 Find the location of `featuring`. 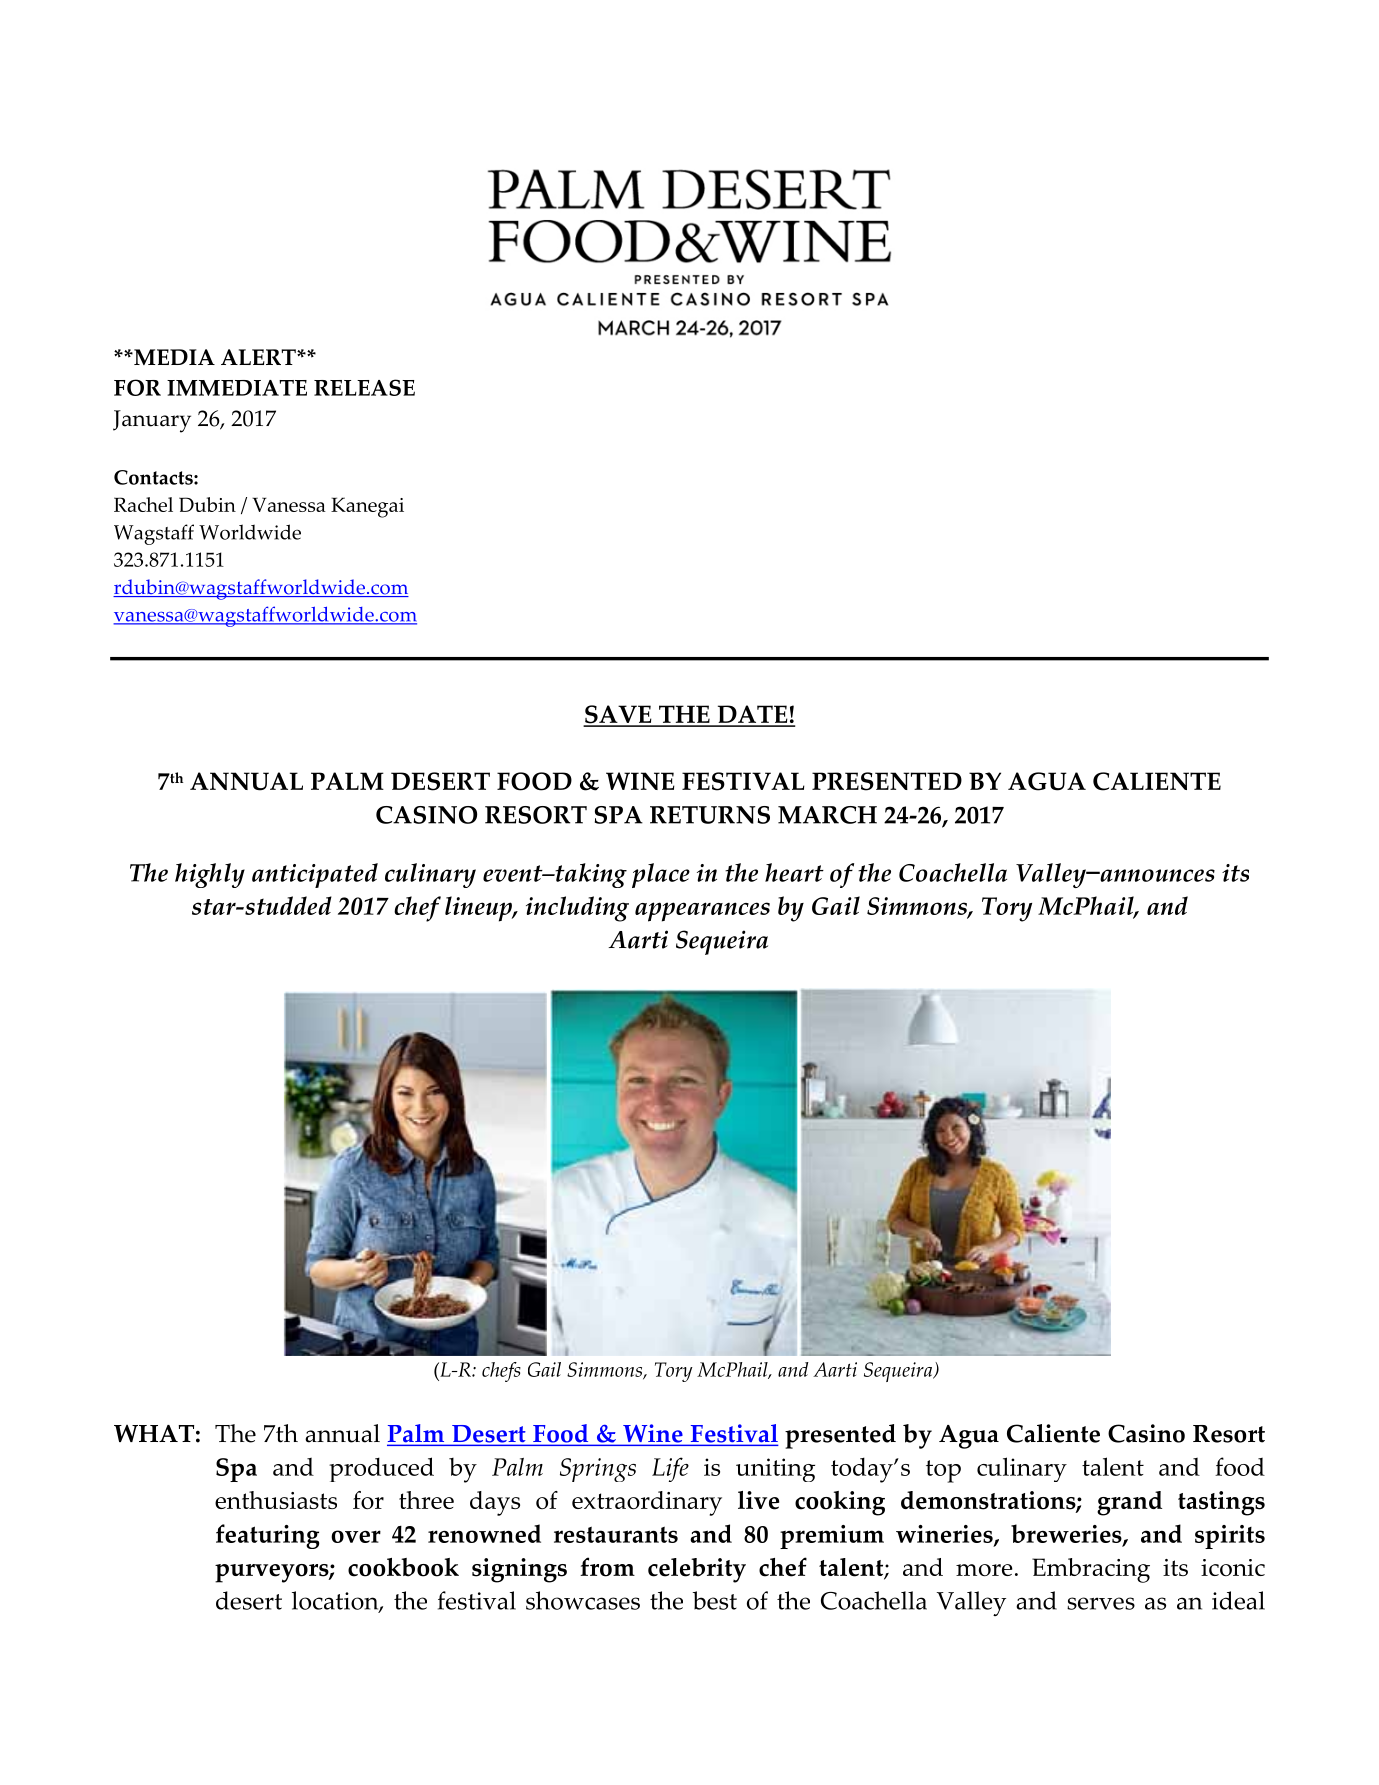

featuring is located at coordinates (267, 1536).
